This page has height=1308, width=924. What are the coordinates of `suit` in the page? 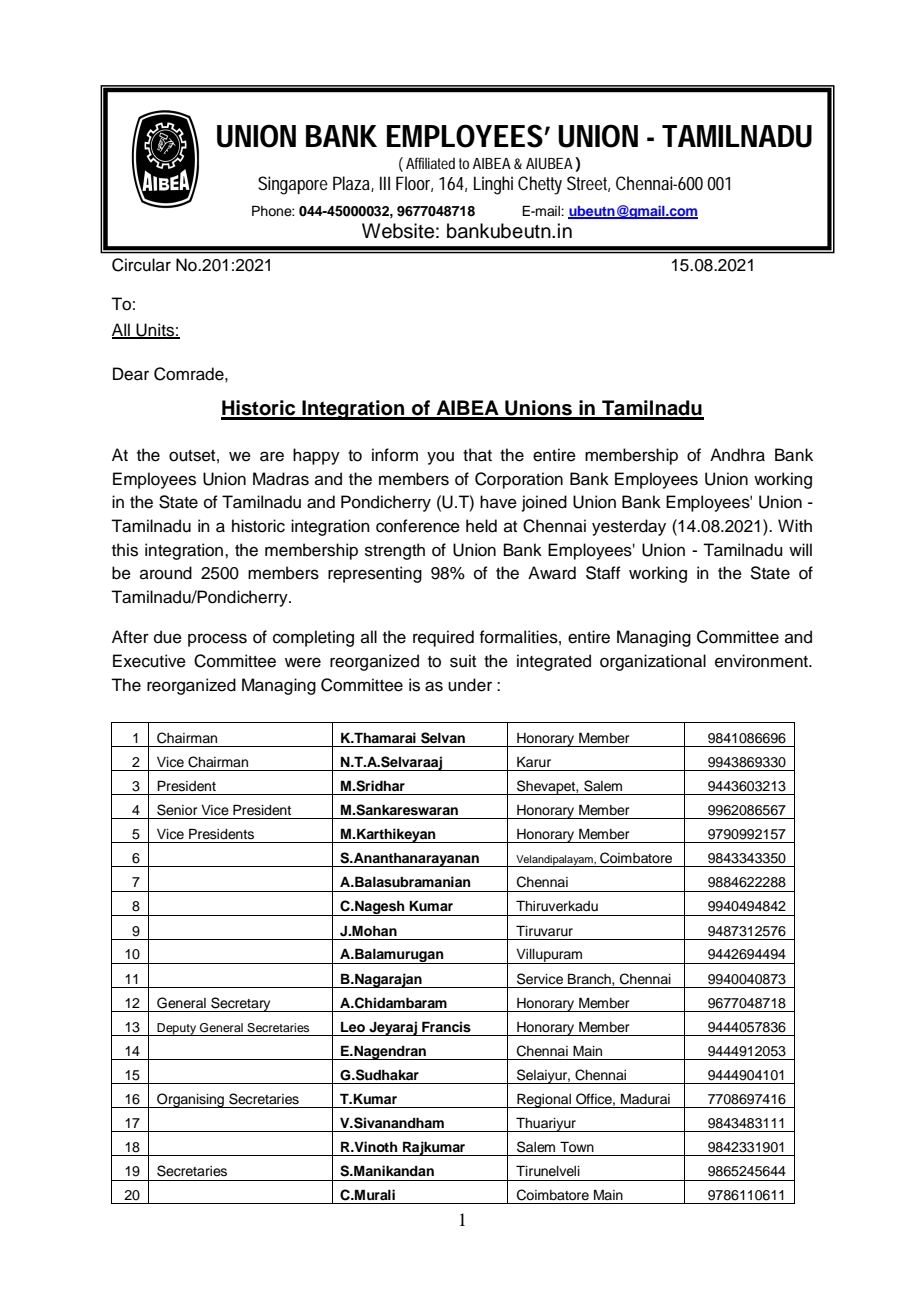 It's located at (463, 661).
